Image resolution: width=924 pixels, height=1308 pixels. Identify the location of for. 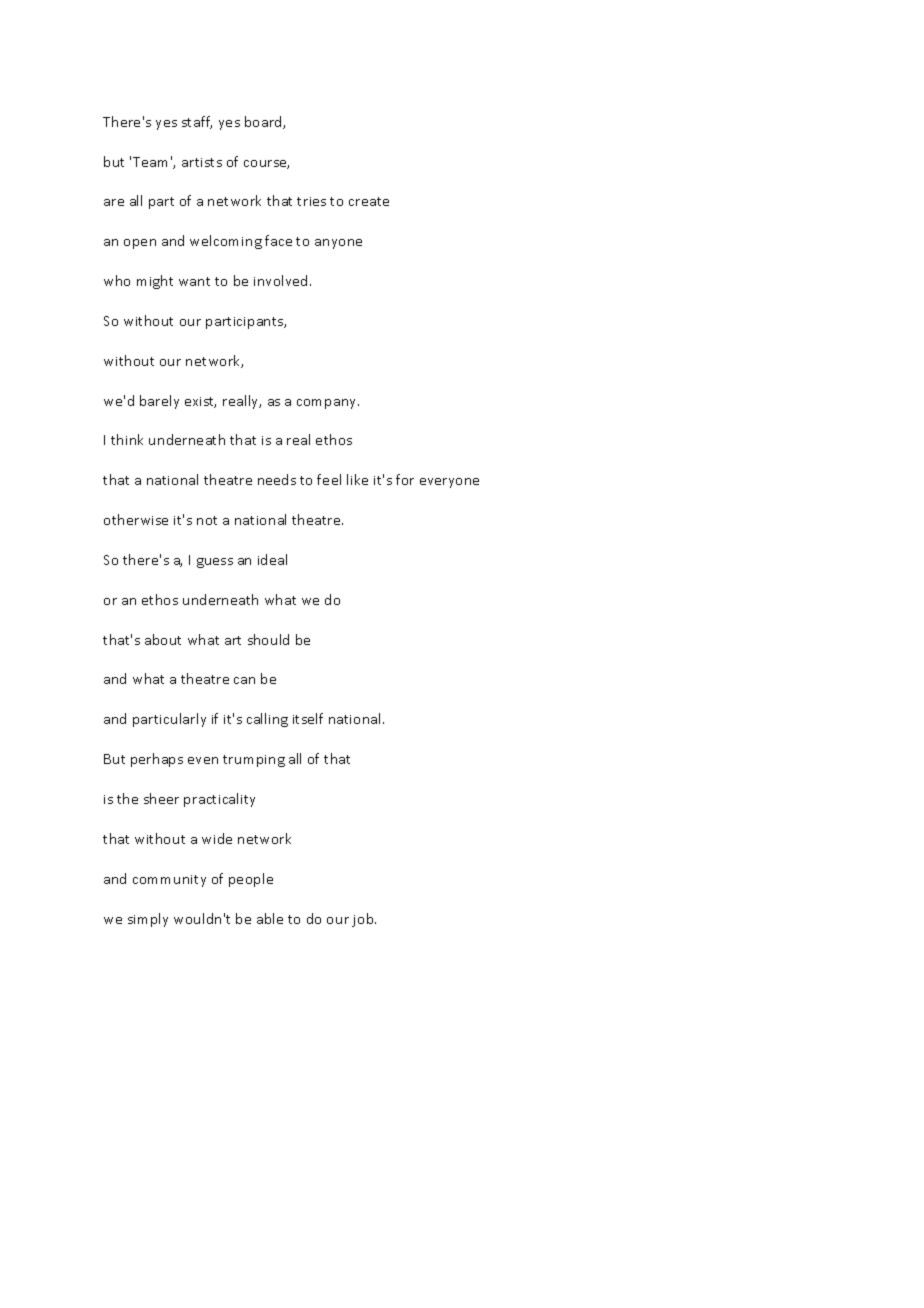
(405, 479).
